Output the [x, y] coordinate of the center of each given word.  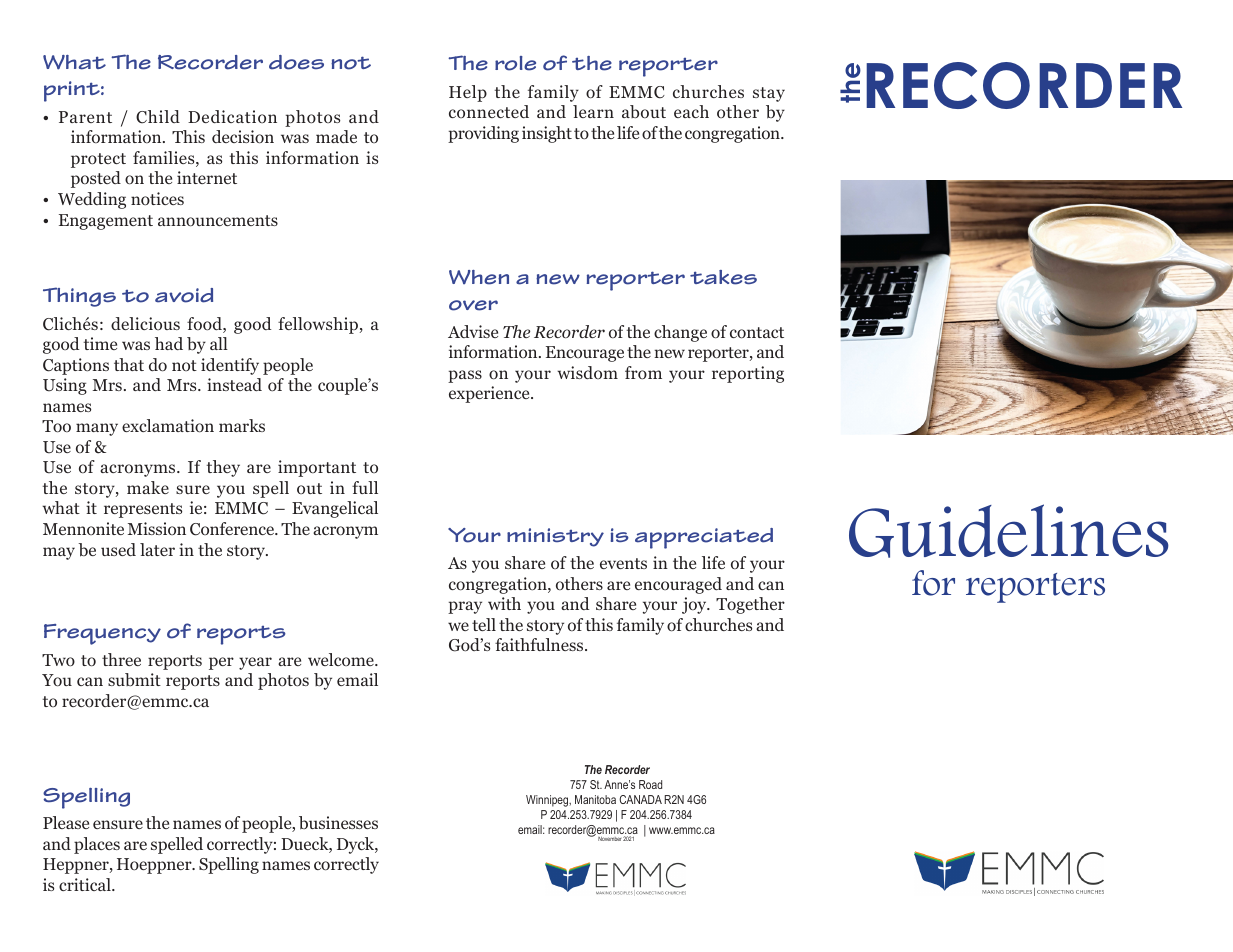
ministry [555, 537]
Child [158, 117]
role [515, 63]
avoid [184, 295]
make [148, 487]
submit [134, 680]
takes [723, 277]
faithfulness [540, 644]
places [97, 845]
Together [750, 605]
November [610, 839]
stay [769, 94]
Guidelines [1009, 531]
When [479, 277]
